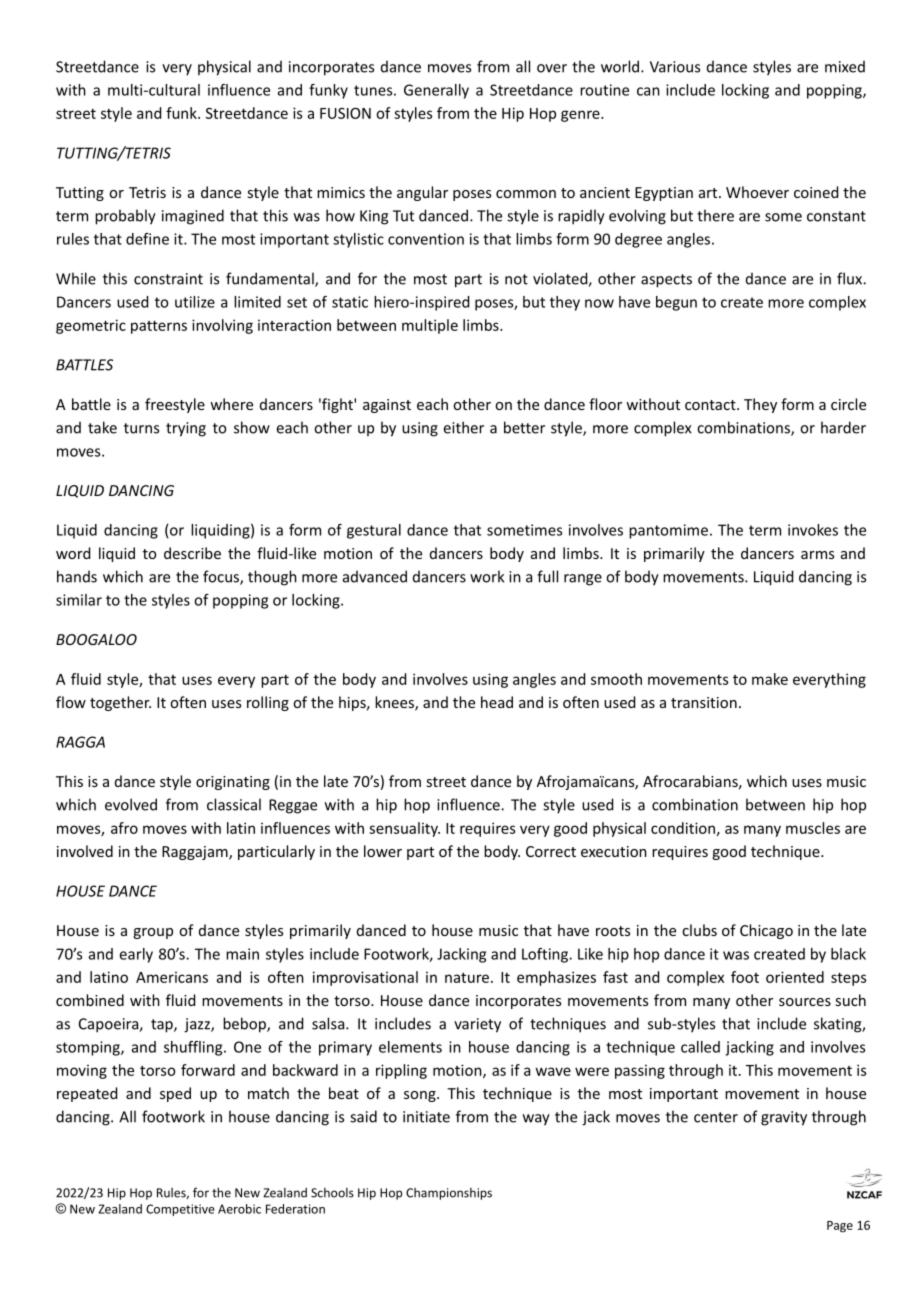 The width and height of the screenshot is (924, 1307). What do you see at coordinates (675, 67) in the screenshot?
I see `Various` at bounding box center [675, 67].
